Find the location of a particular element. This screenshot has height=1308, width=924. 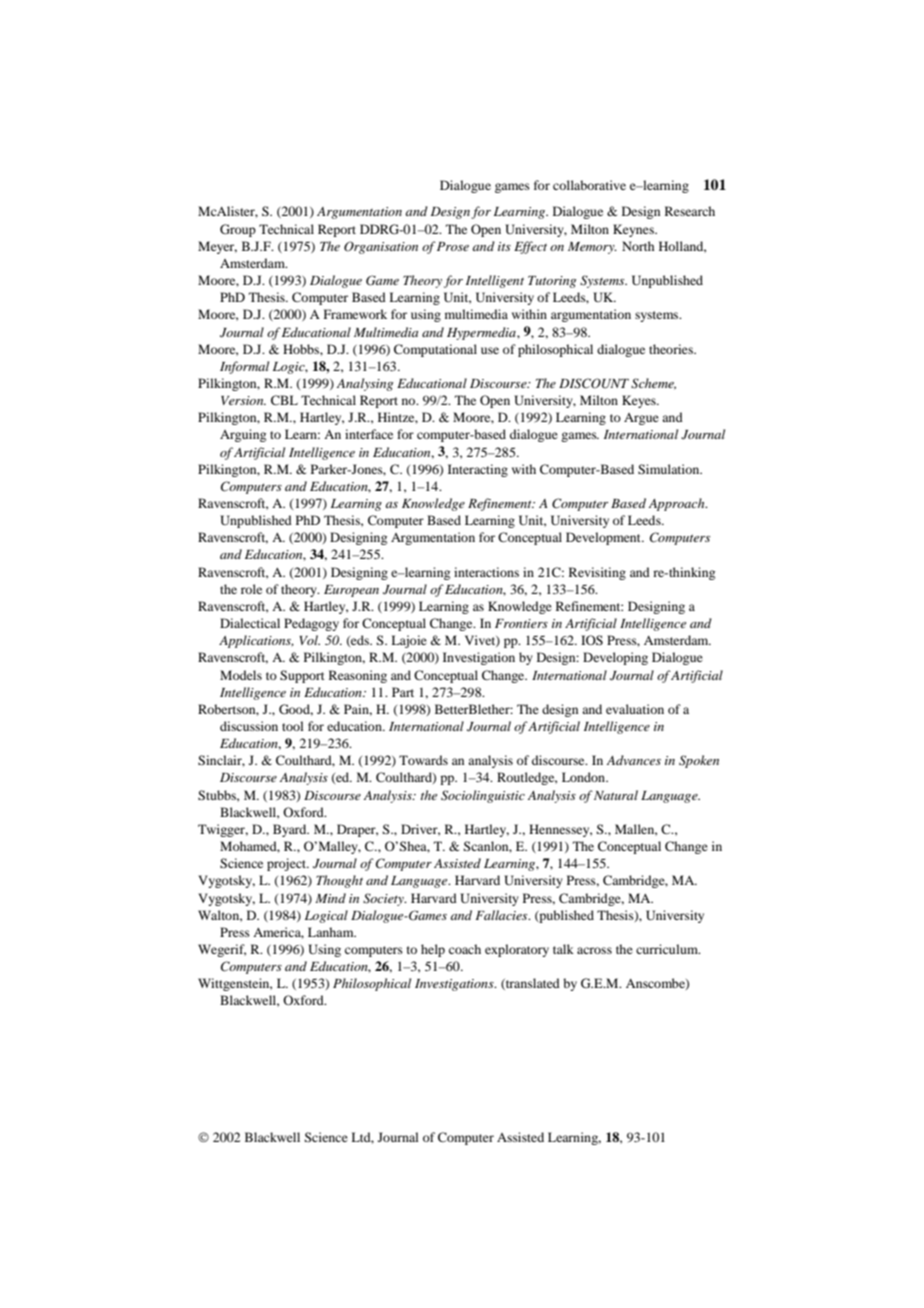

coach is located at coordinates (465, 949).
